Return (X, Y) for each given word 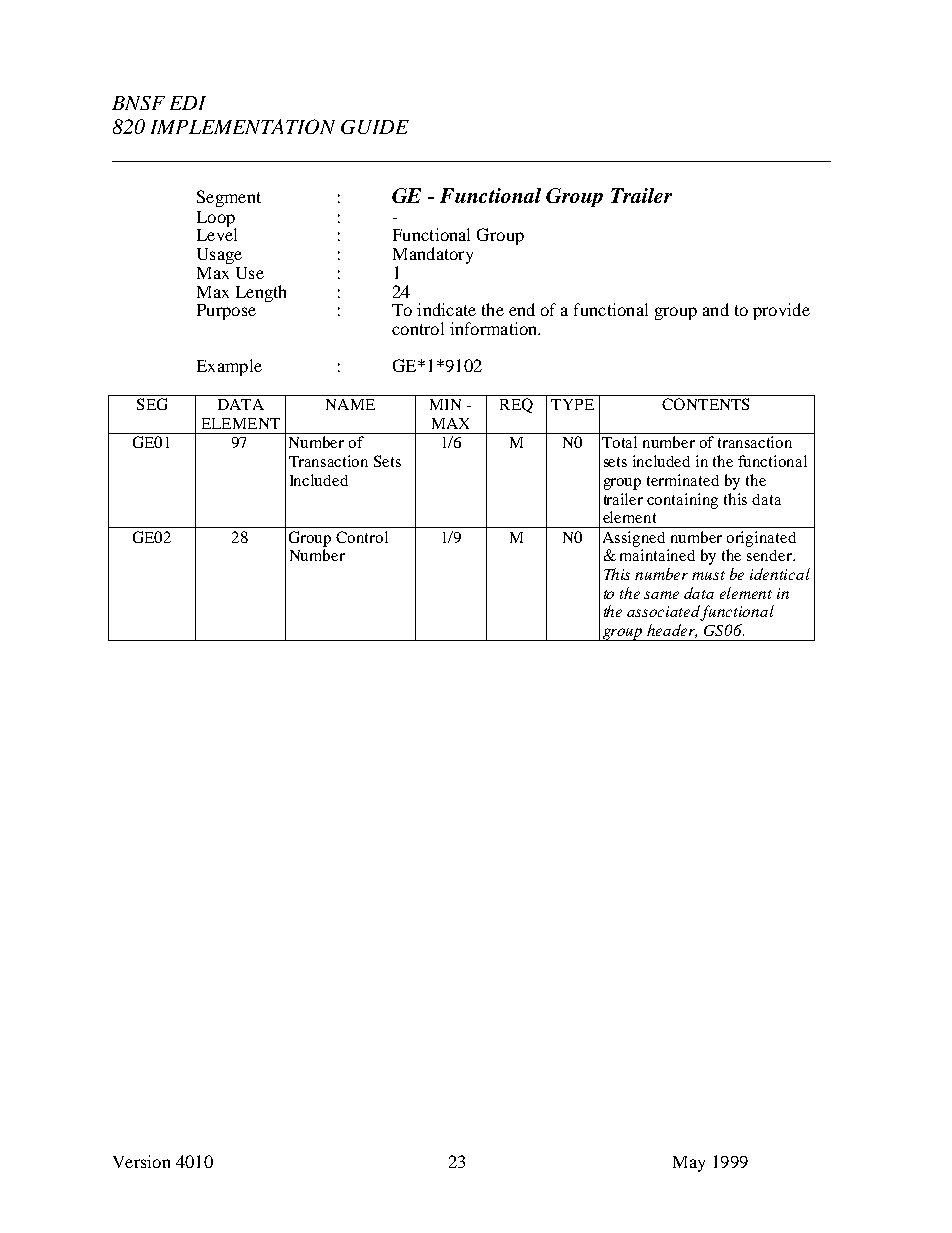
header (672, 631)
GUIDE (375, 127)
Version (141, 1161)
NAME (350, 404)
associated (664, 612)
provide (781, 311)
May (689, 1164)
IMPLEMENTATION (243, 126)
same (661, 595)
